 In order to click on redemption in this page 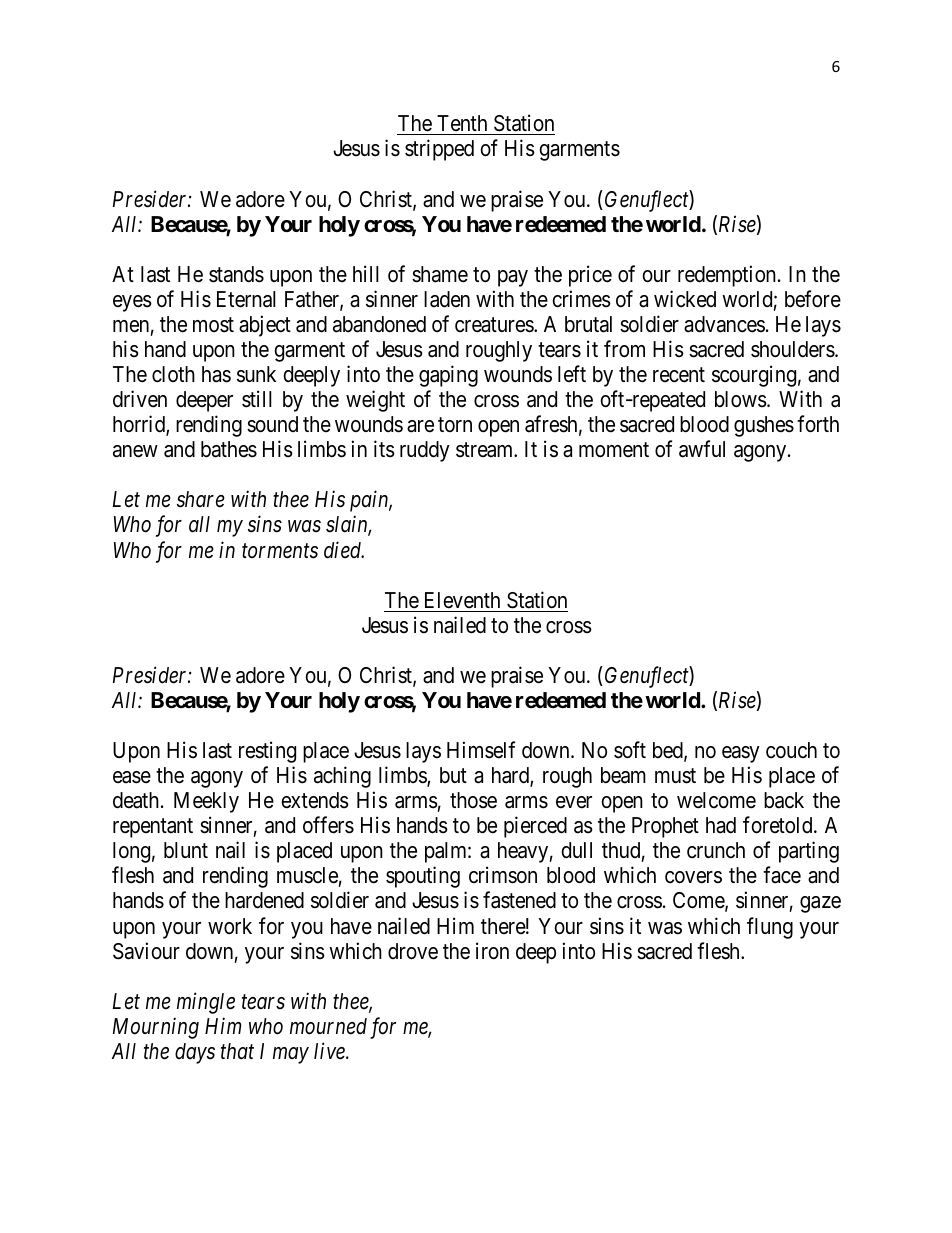, I will do `click(727, 276)`.
